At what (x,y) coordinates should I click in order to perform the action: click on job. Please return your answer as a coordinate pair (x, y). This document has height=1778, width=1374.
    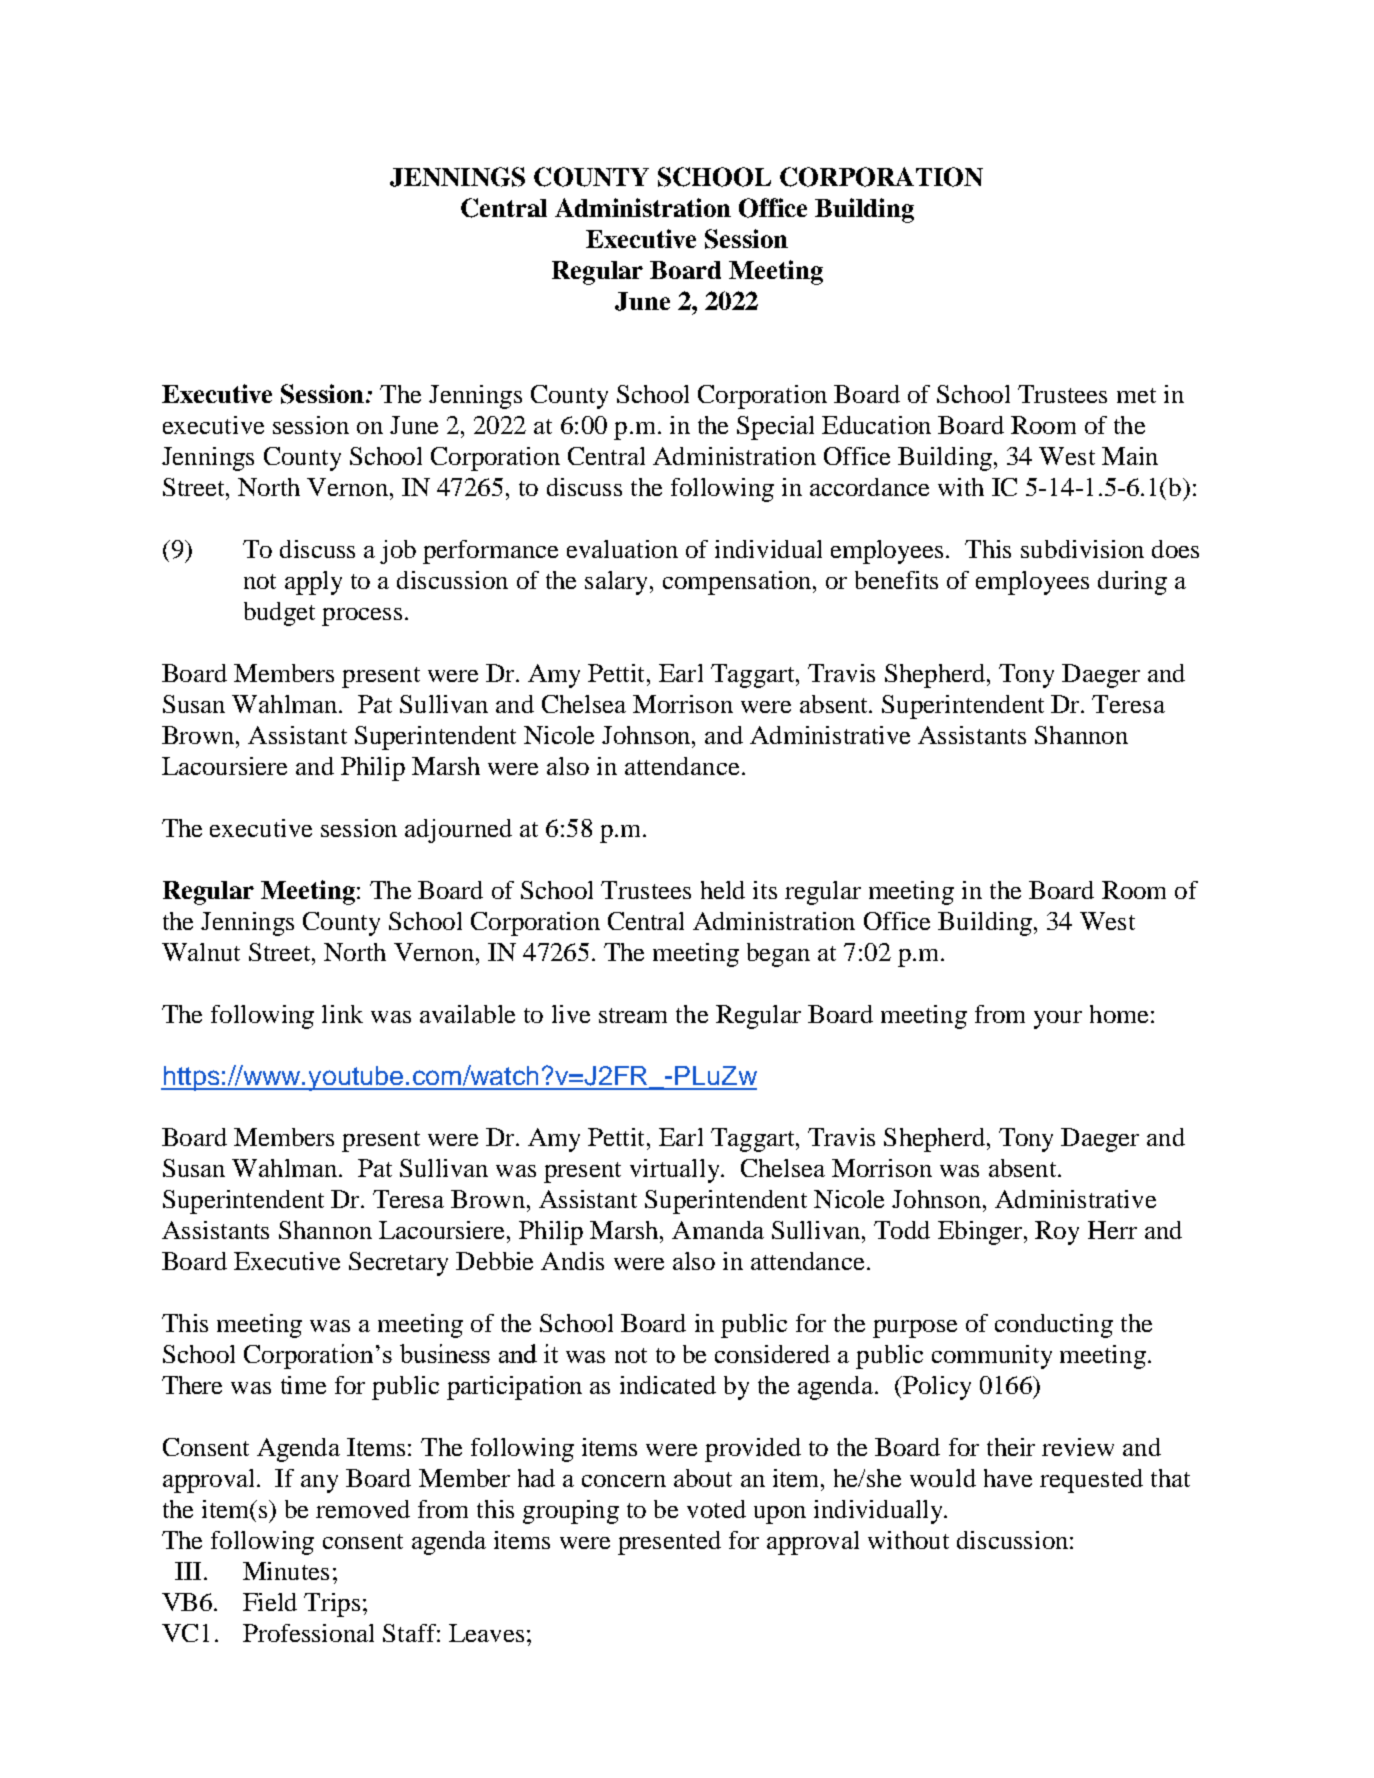
    Looking at the image, I should click on (398, 552).
